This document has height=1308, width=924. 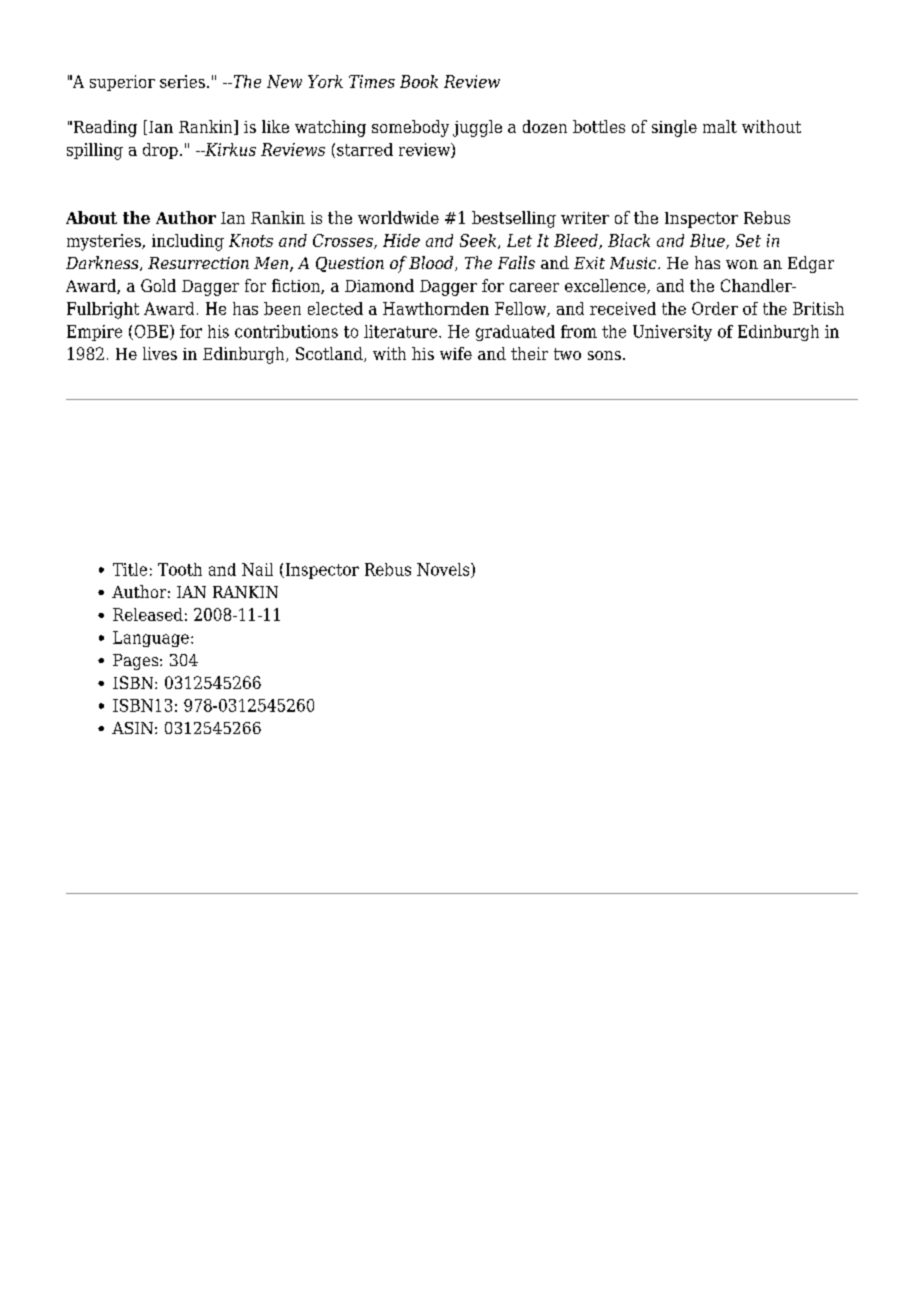 I want to click on Tooth, so click(x=180, y=569).
